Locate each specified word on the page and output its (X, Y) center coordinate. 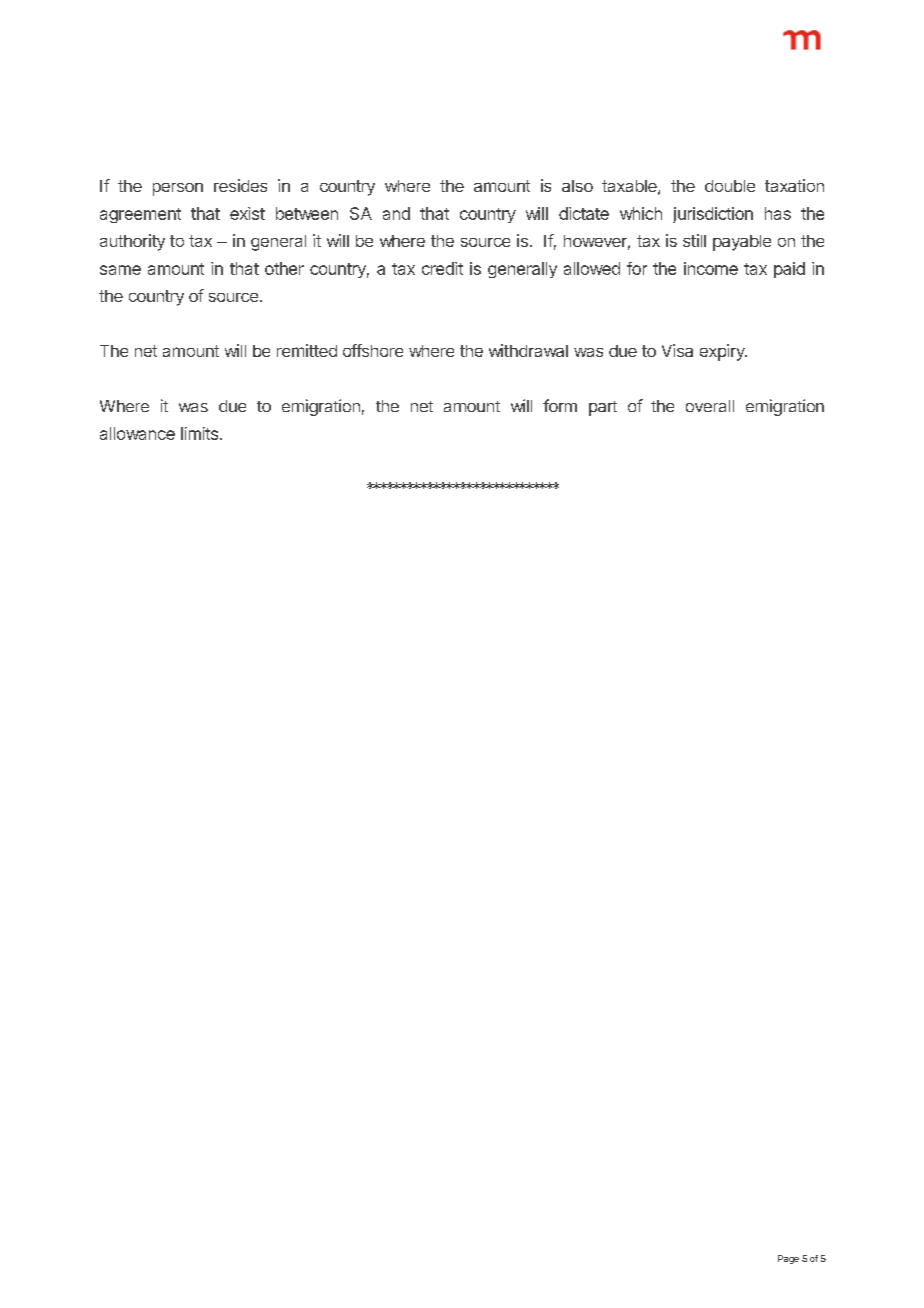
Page (788, 1259)
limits (199, 433)
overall (710, 406)
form (560, 405)
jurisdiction (713, 215)
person (178, 189)
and (396, 213)
